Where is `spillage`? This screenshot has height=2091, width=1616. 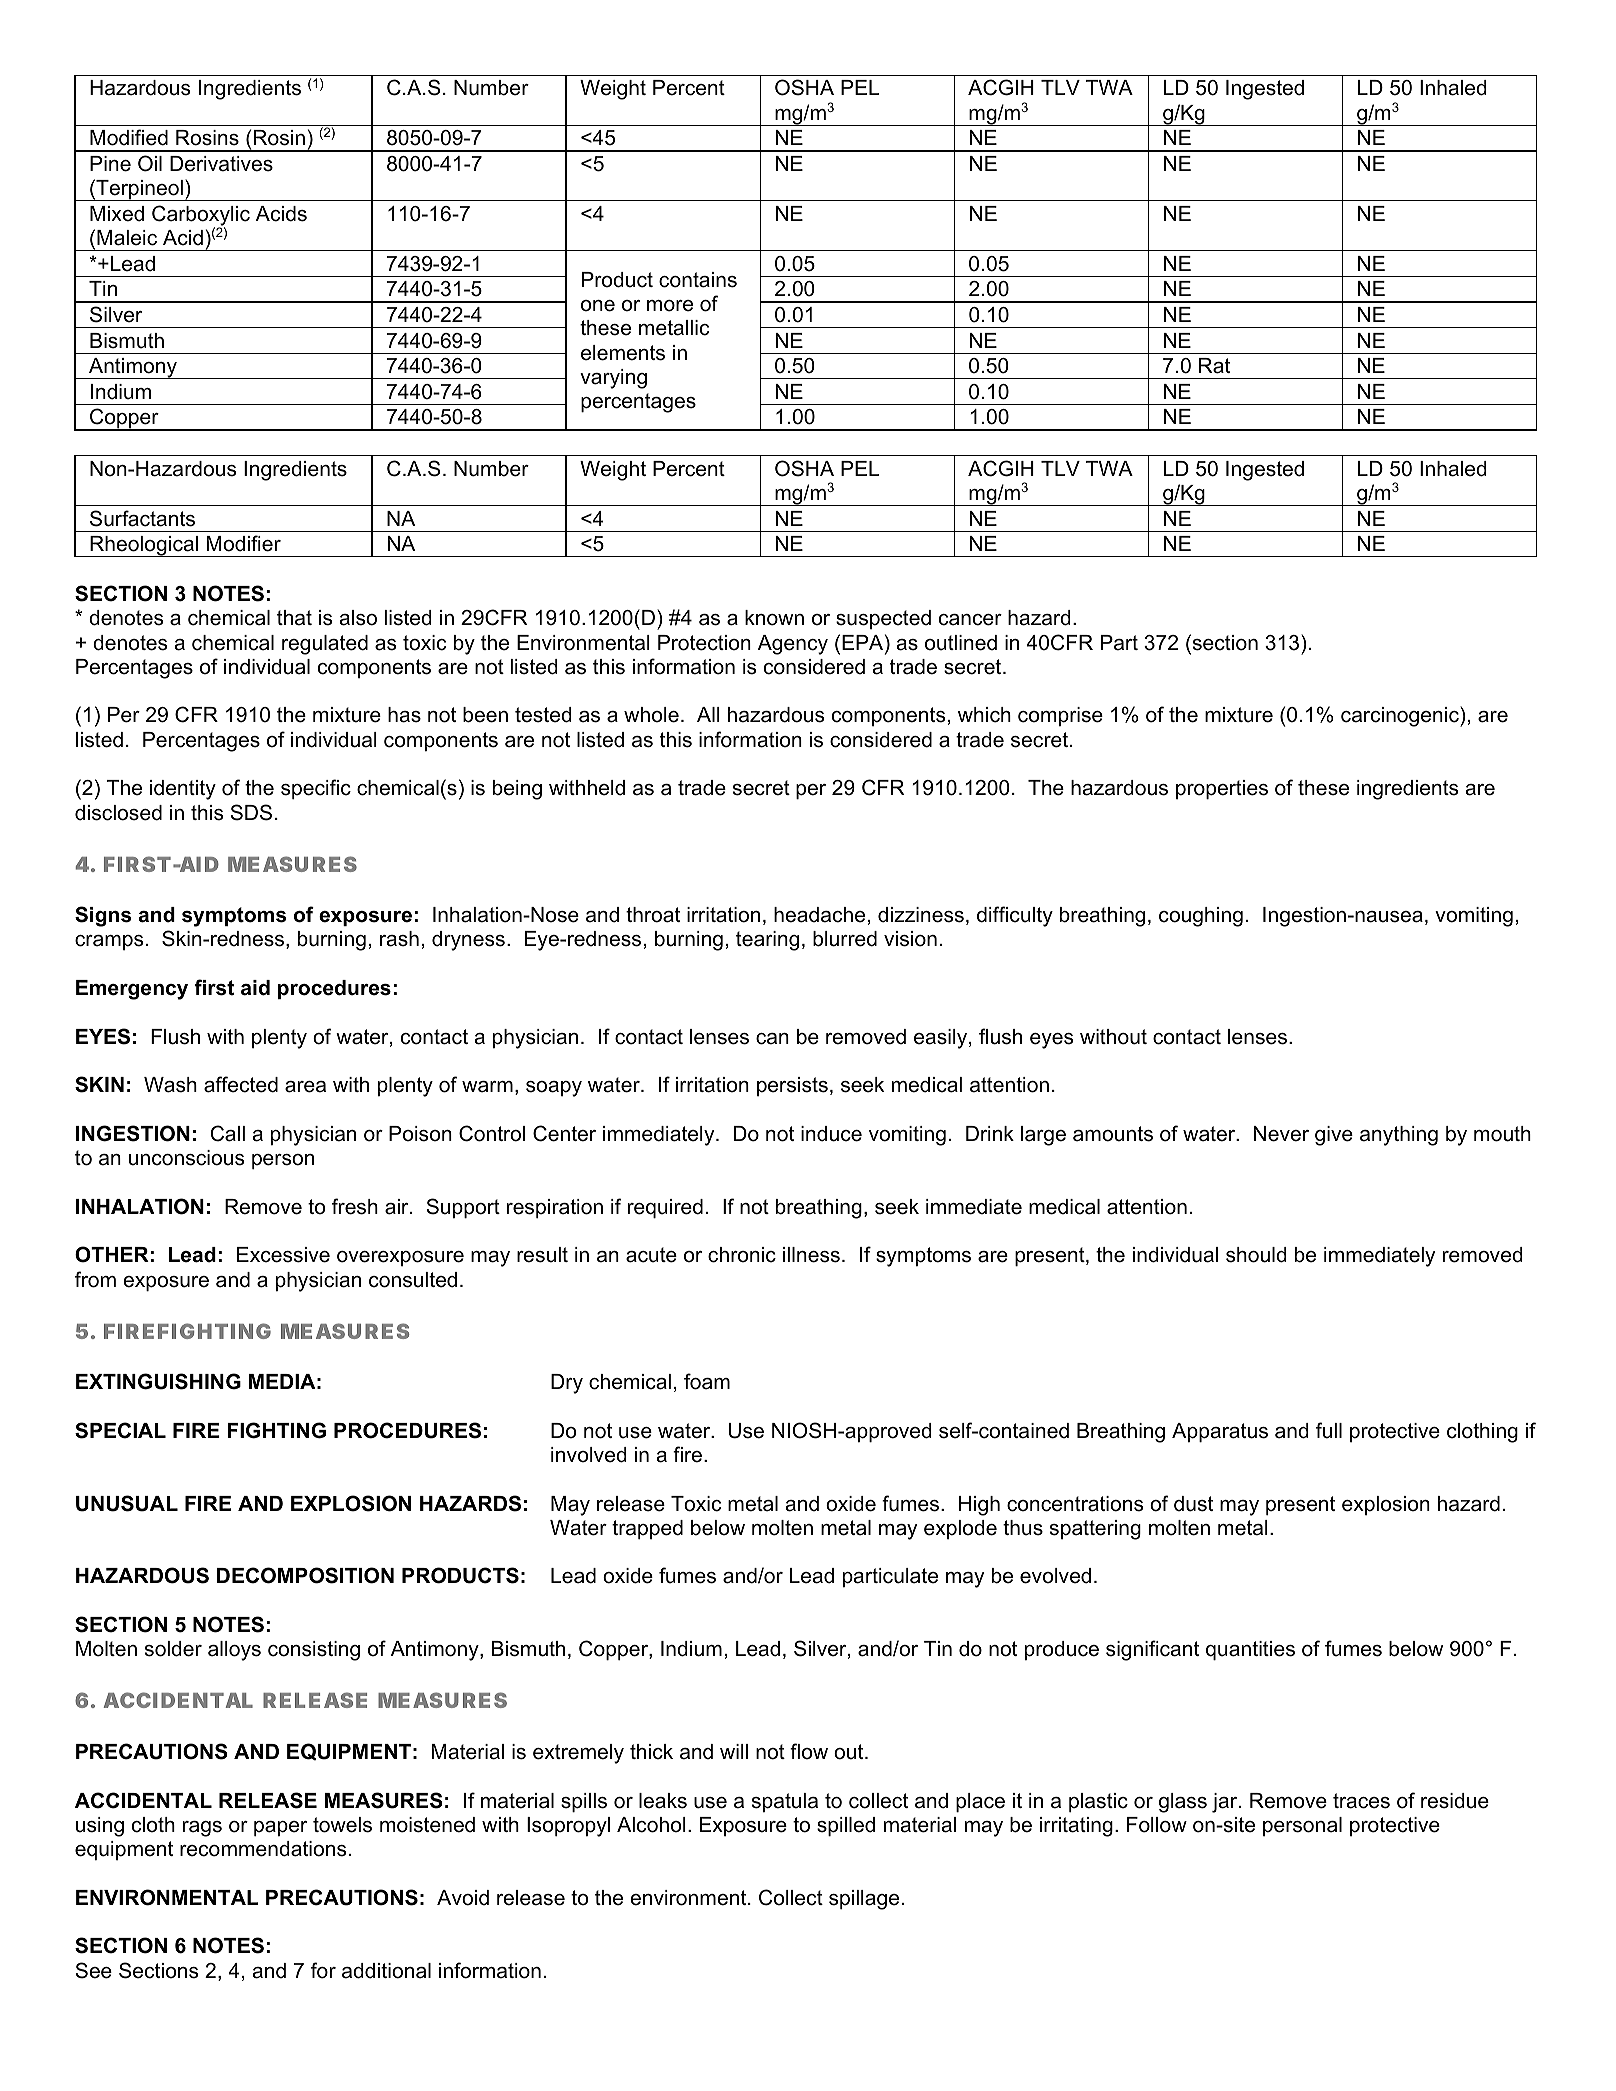 spillage is located at coordinates (864, 1900).
